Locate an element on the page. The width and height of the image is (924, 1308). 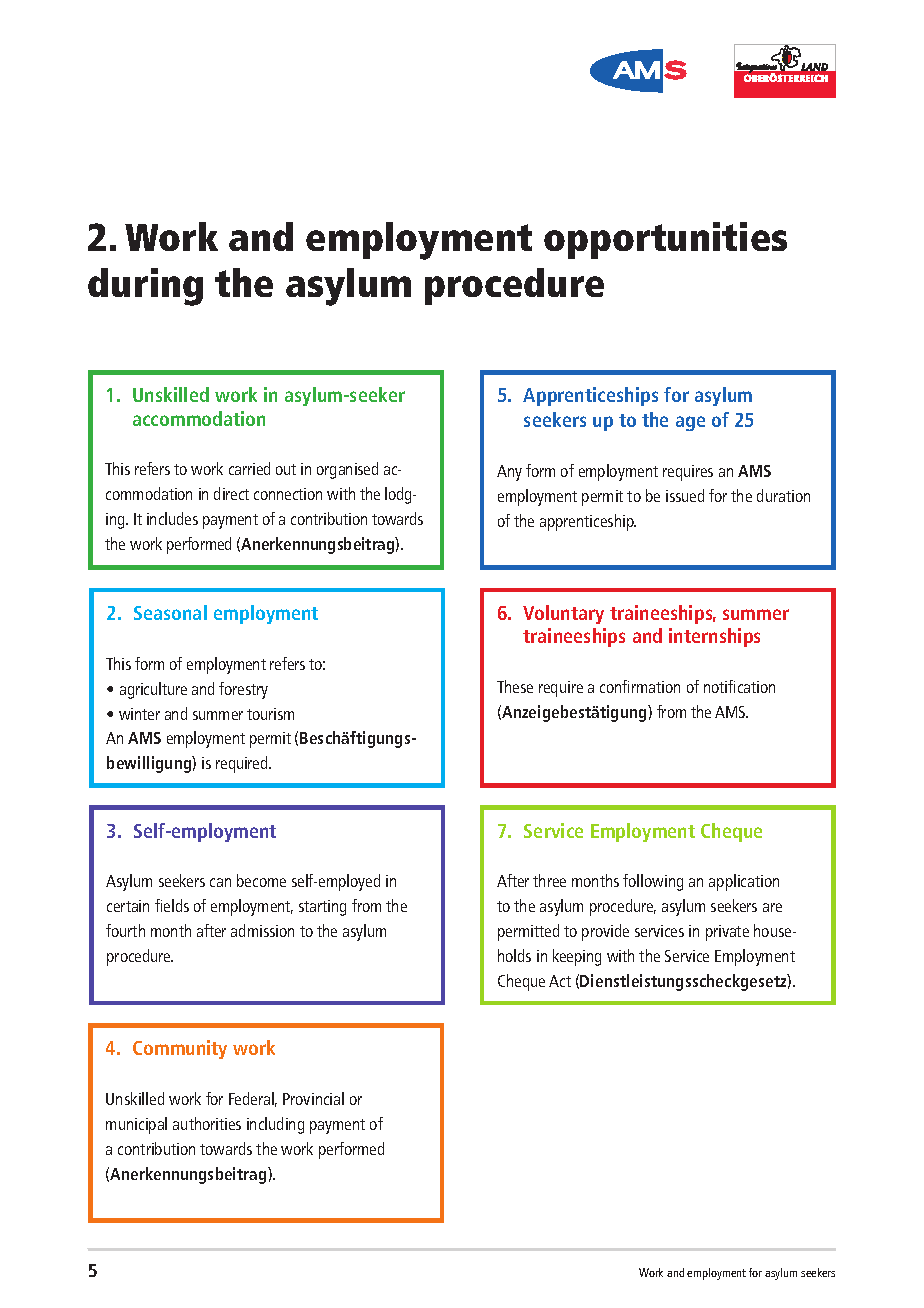
during is located at coordinates (145, 287).
